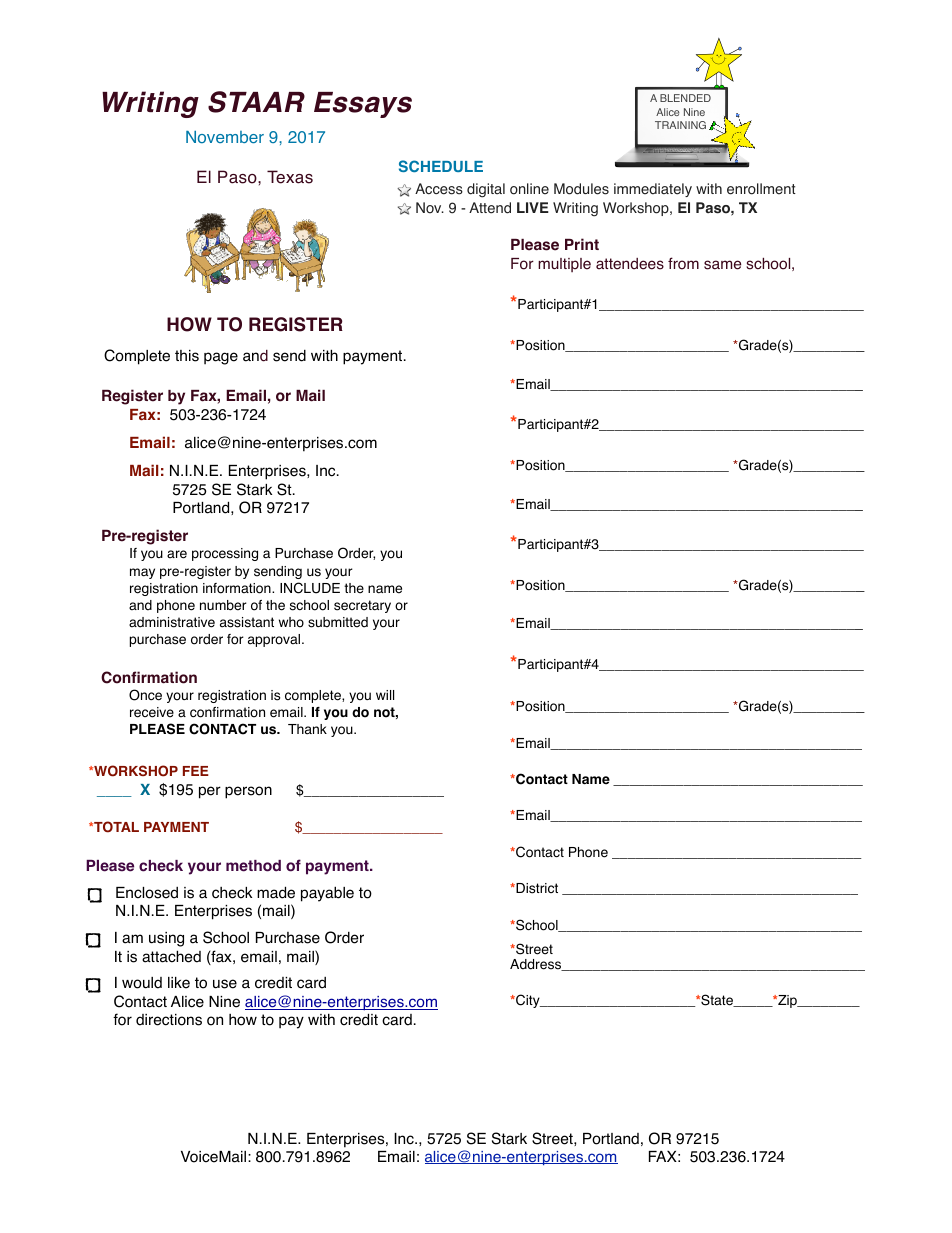 Image resolution: width=952 pixels, height=1233 pixels. What do you see at coordinates (441, 166) in the document?
I see `SCHEDULE` at bounding box center [441, 166].
